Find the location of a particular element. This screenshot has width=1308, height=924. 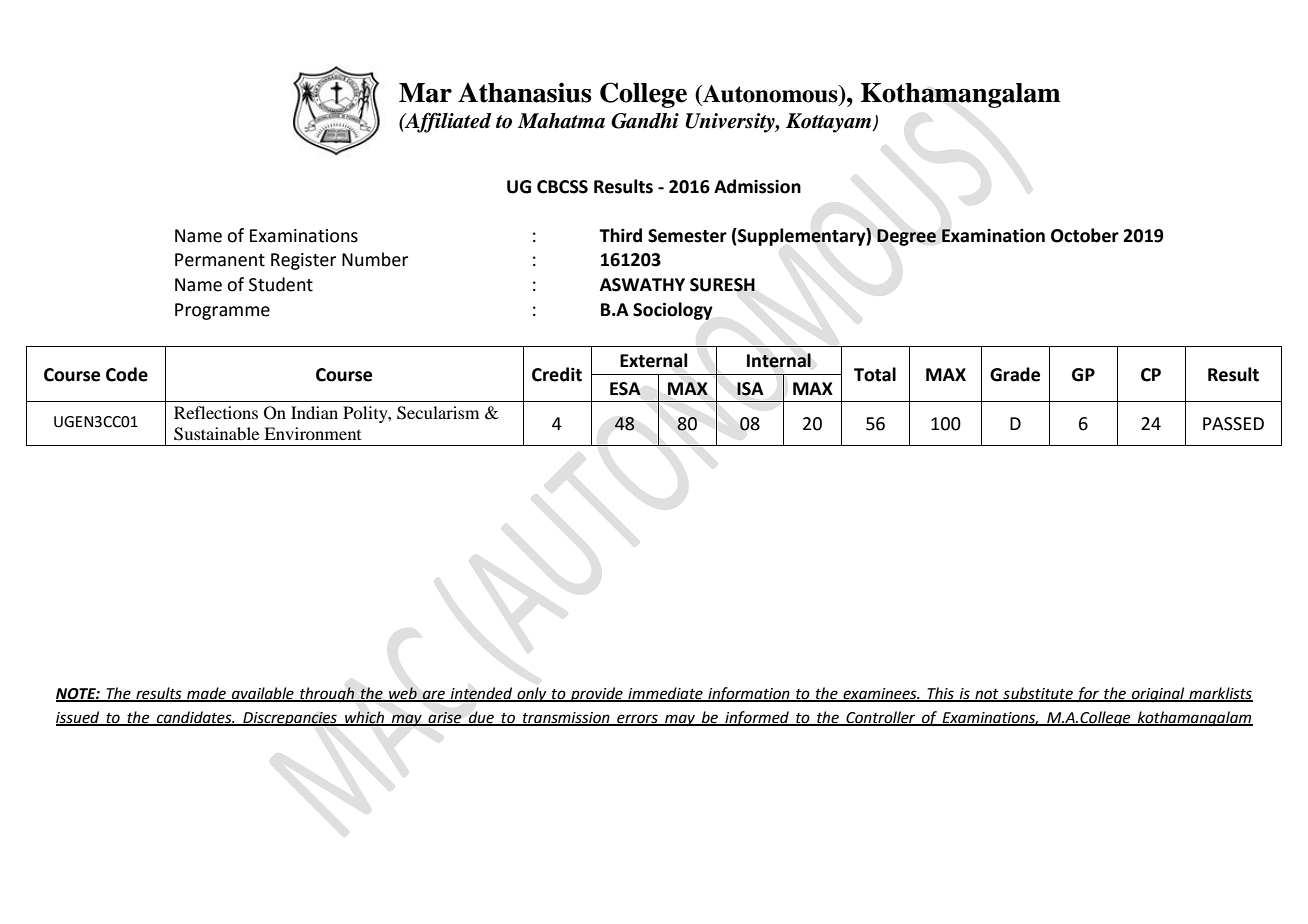

Secularism is located at coordinates (438, 413).
